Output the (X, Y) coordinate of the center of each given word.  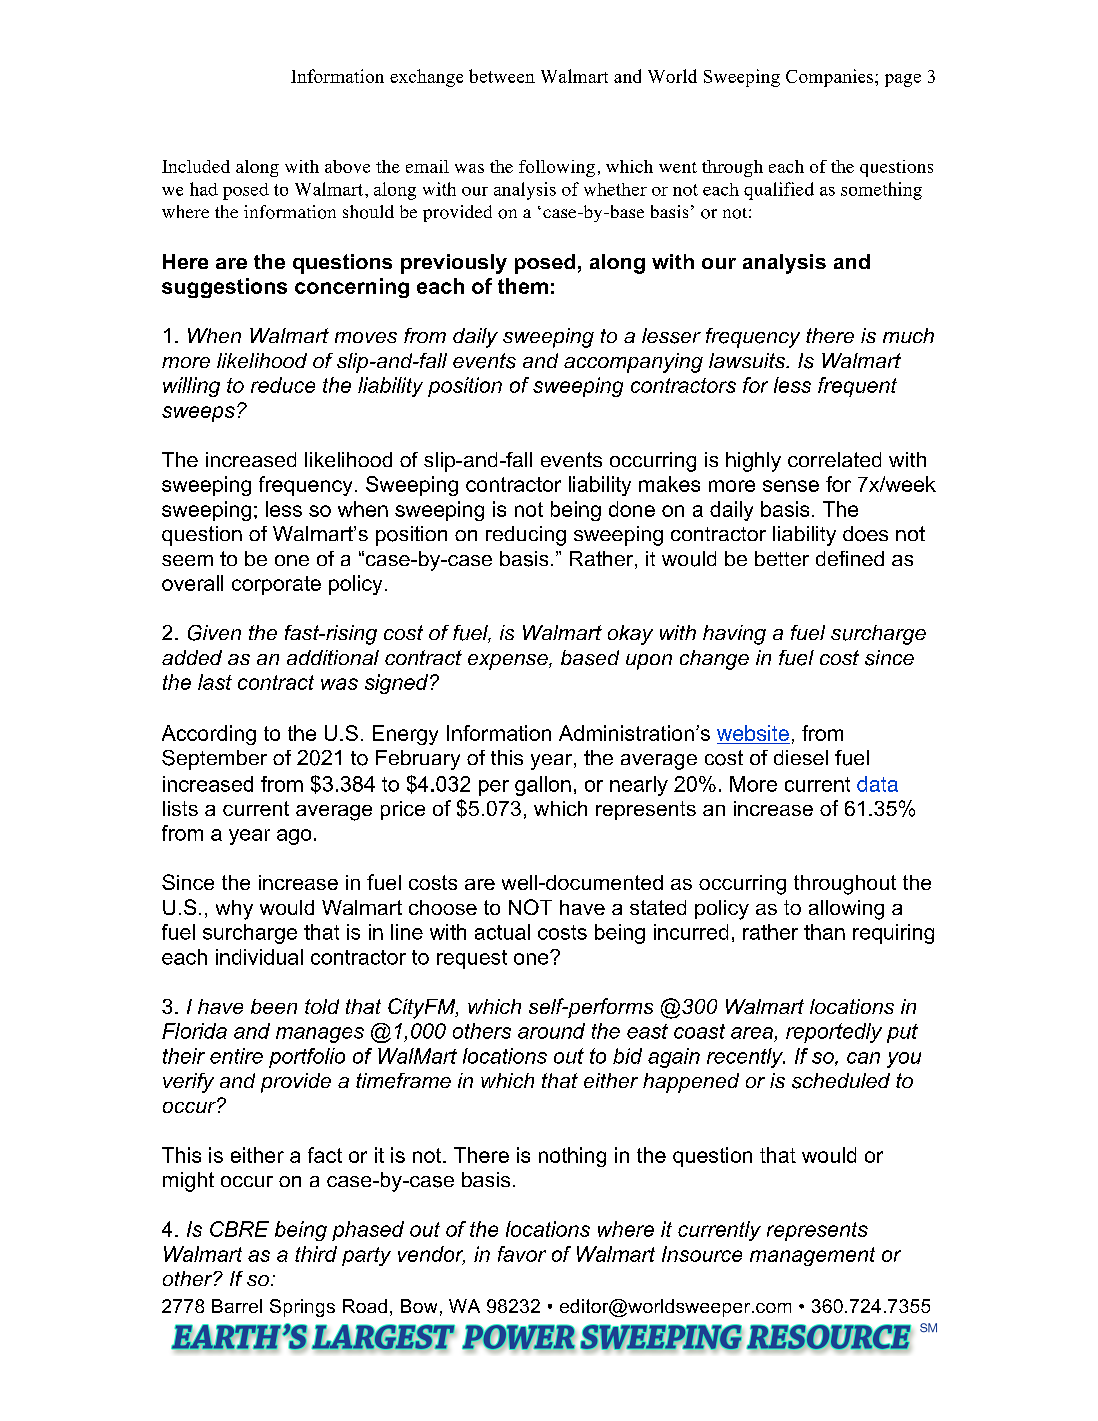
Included (196, 166)
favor (522, 1254)
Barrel (237, 1306)
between (502, 76)
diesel (801, 757)
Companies (831, 78)
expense (509, 662)
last (215, 682)
